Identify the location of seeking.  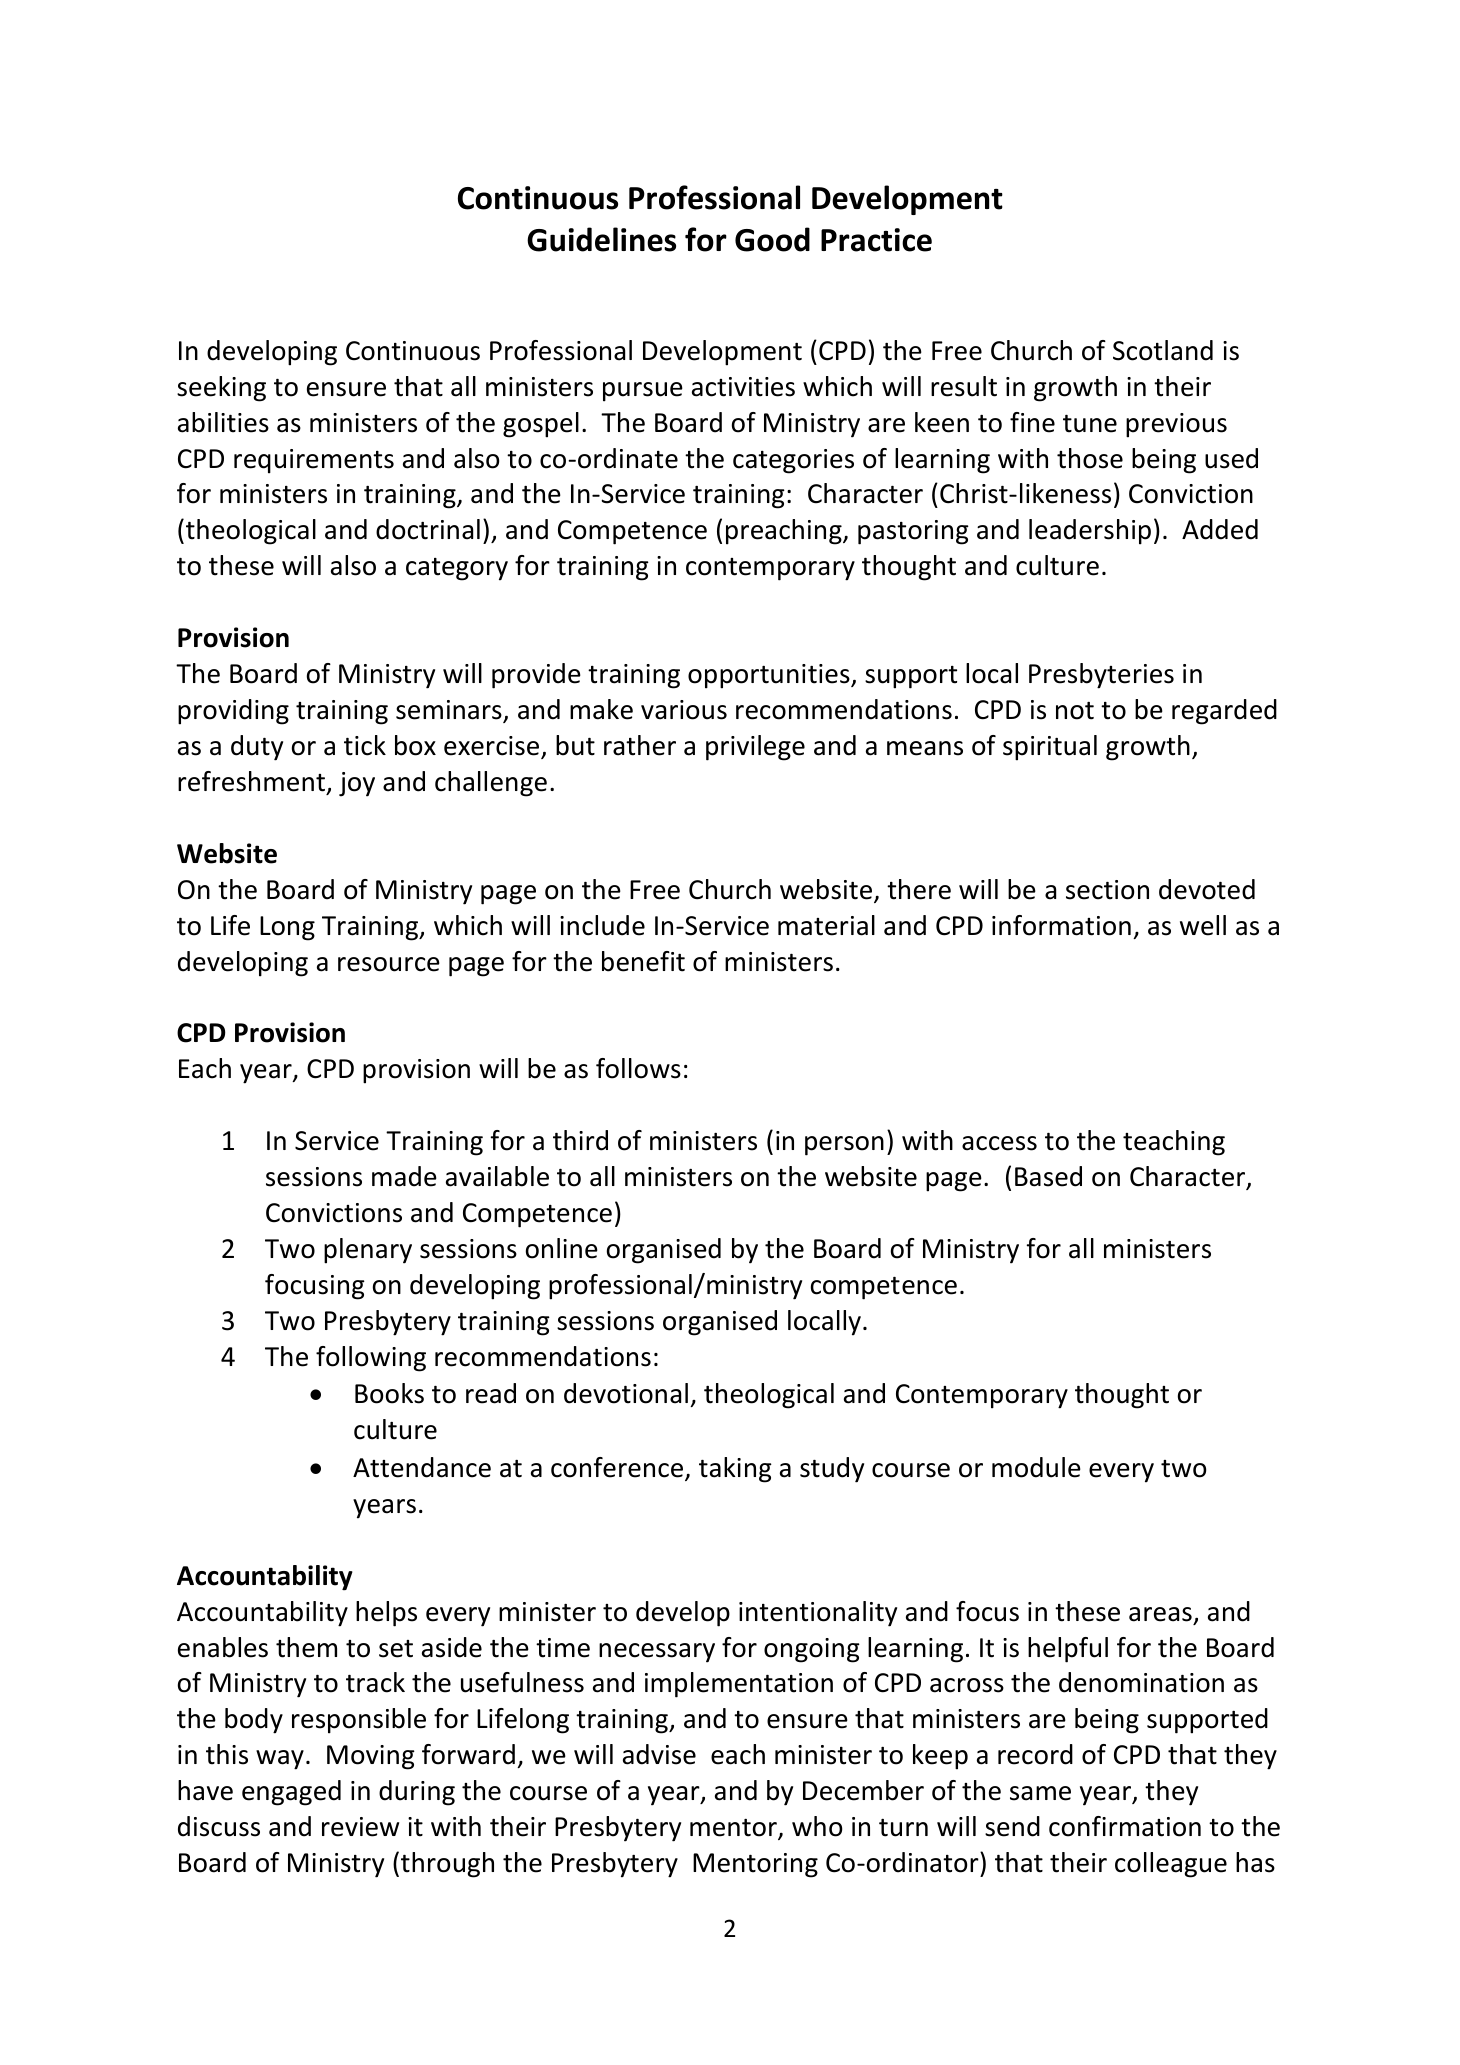
(221, 389).
